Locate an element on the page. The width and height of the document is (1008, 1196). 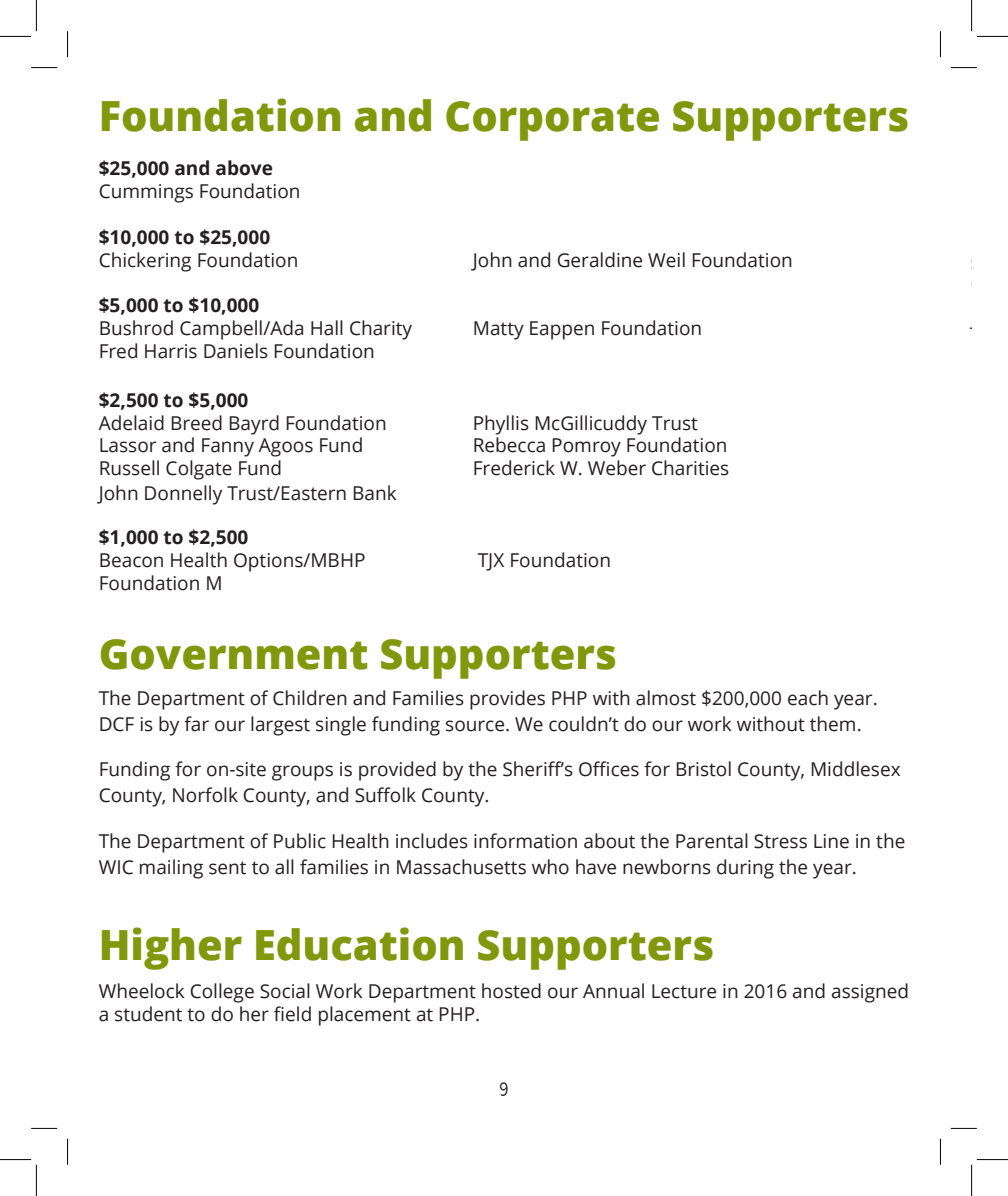
Charities is located at coordinates (690, 468).
